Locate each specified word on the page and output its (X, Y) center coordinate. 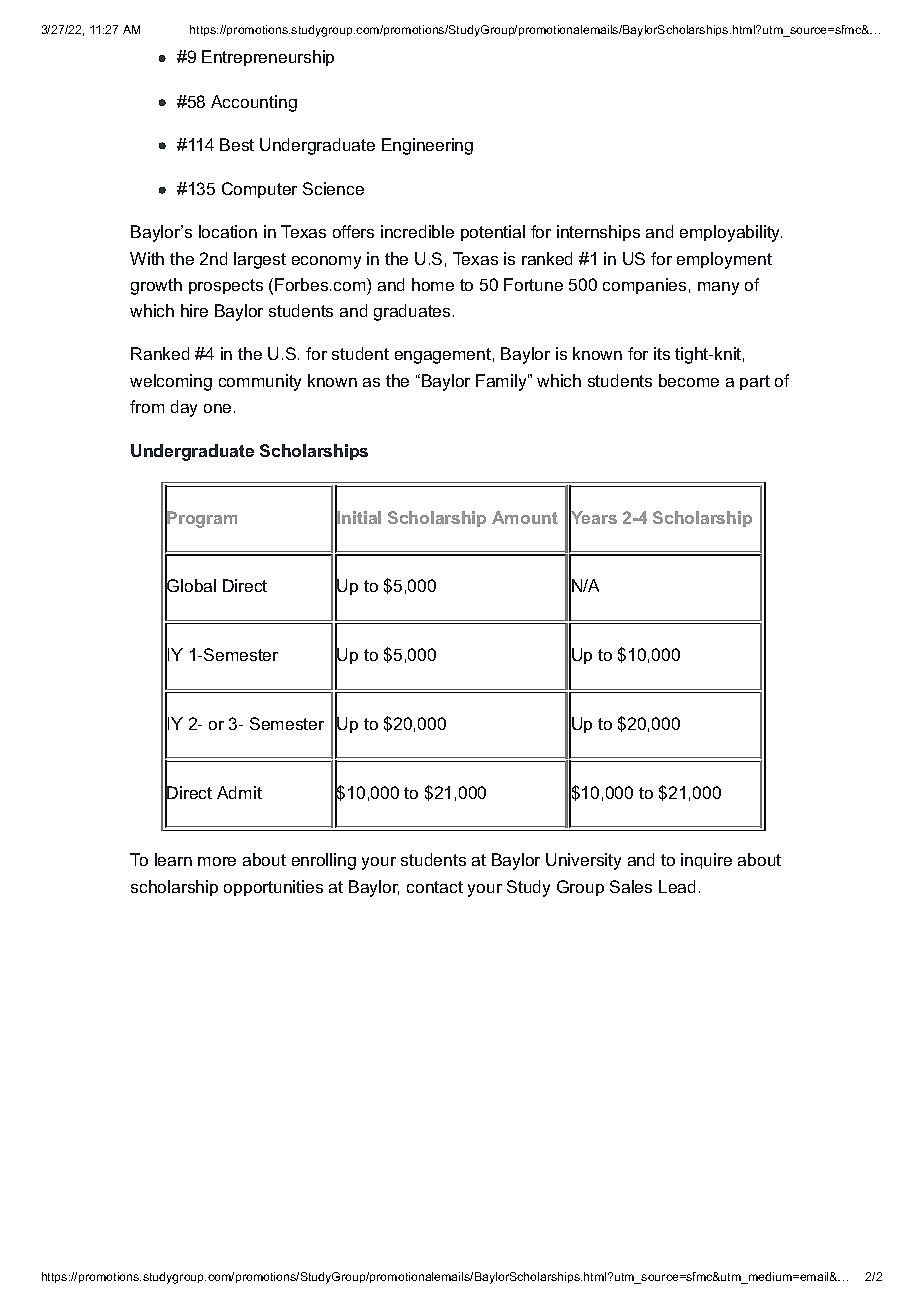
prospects (226, 286)
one (217, 408)
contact (435, 887)
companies (644, 286)
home (433, 284)
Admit (239, 792)
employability (731, 233)
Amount (525, 517)
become (689, 380)
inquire (706, 861)
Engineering (427, 146)
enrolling (324, 861)
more (217, 861)
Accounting (254, 103)
